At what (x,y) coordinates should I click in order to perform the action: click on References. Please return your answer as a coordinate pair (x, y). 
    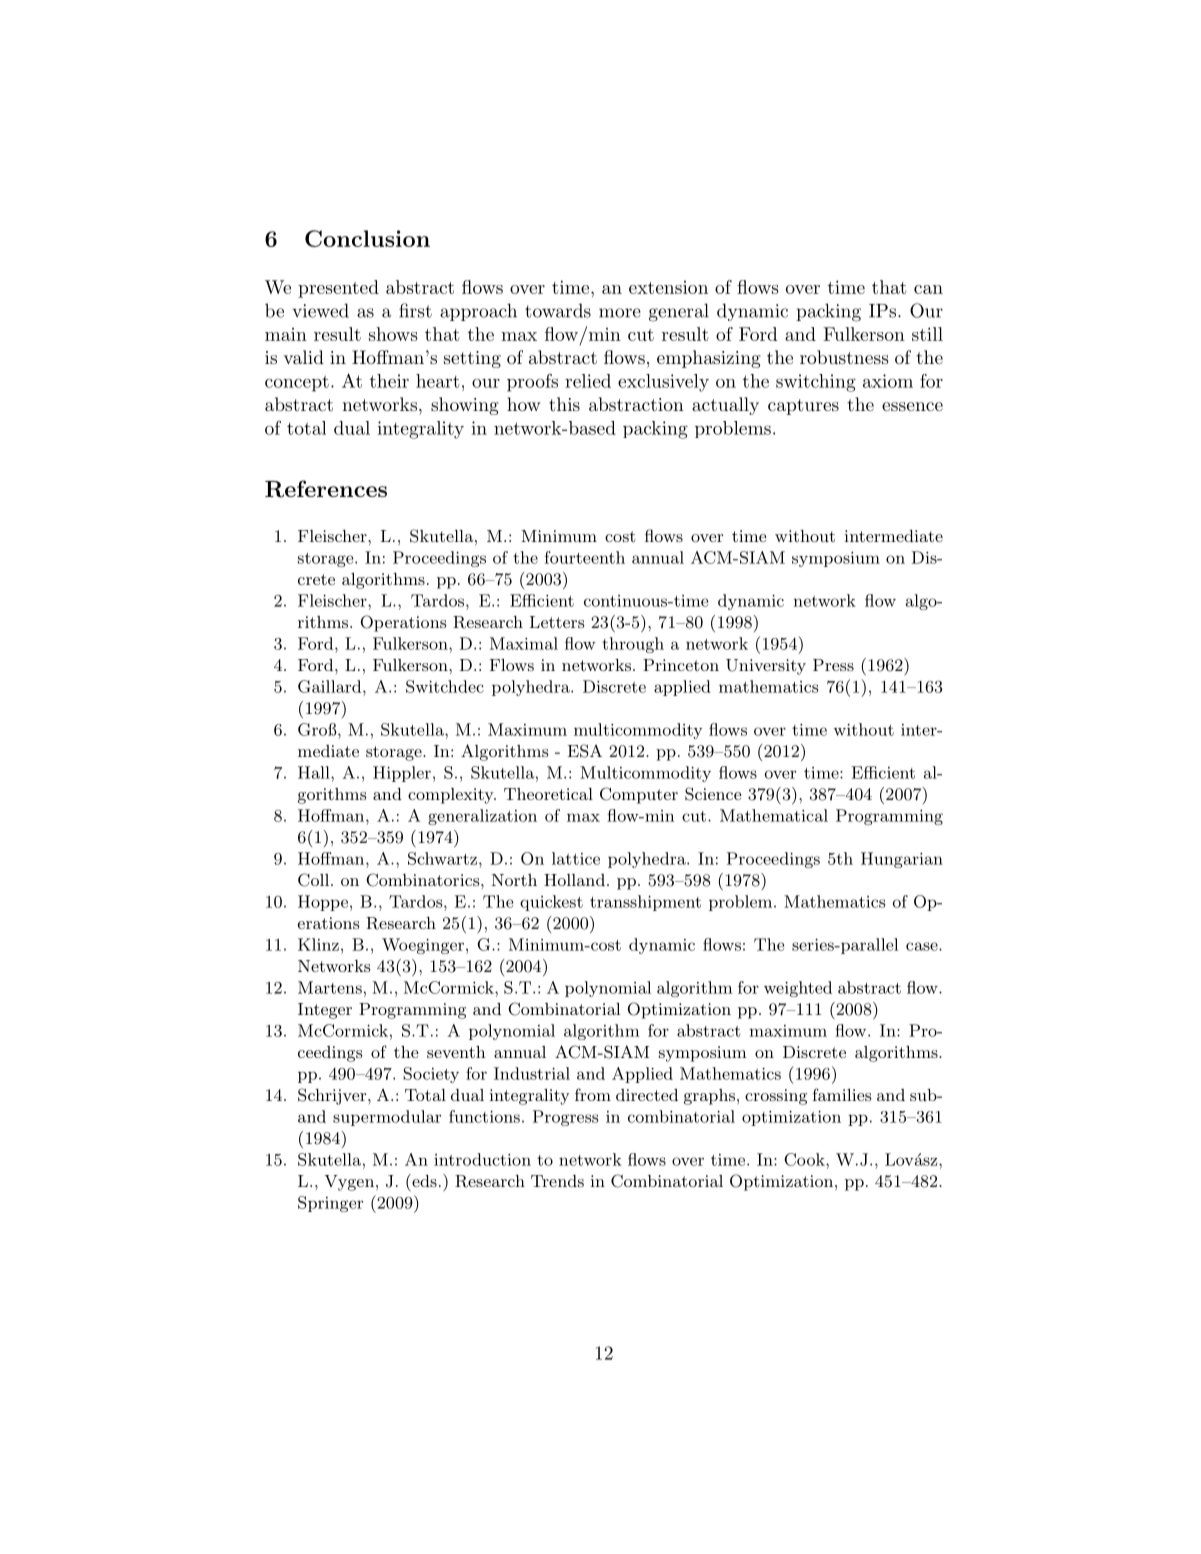
    Looking at the image, I should click on (326, 489).
